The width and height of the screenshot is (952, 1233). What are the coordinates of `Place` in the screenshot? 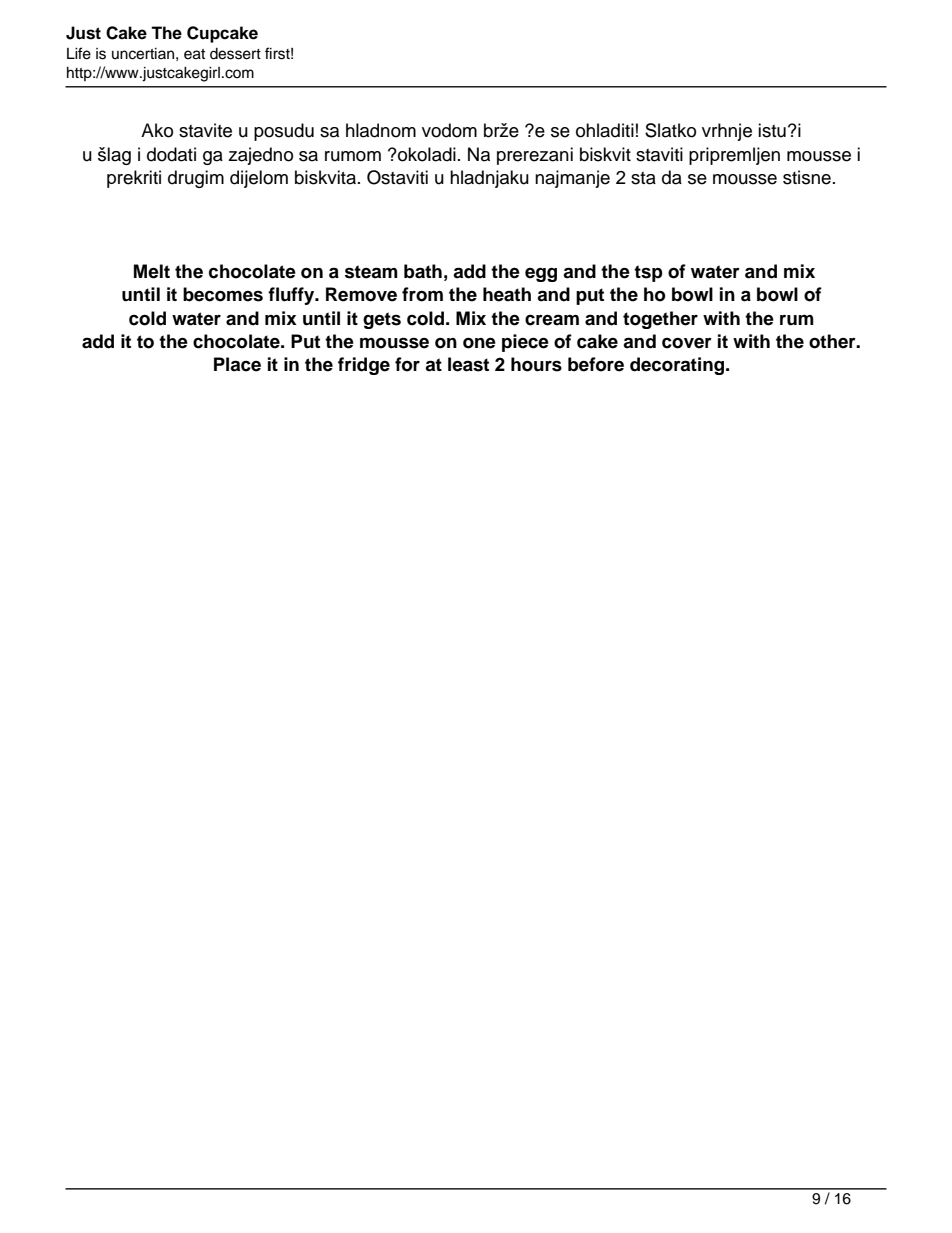 It's located at (237, 364).
